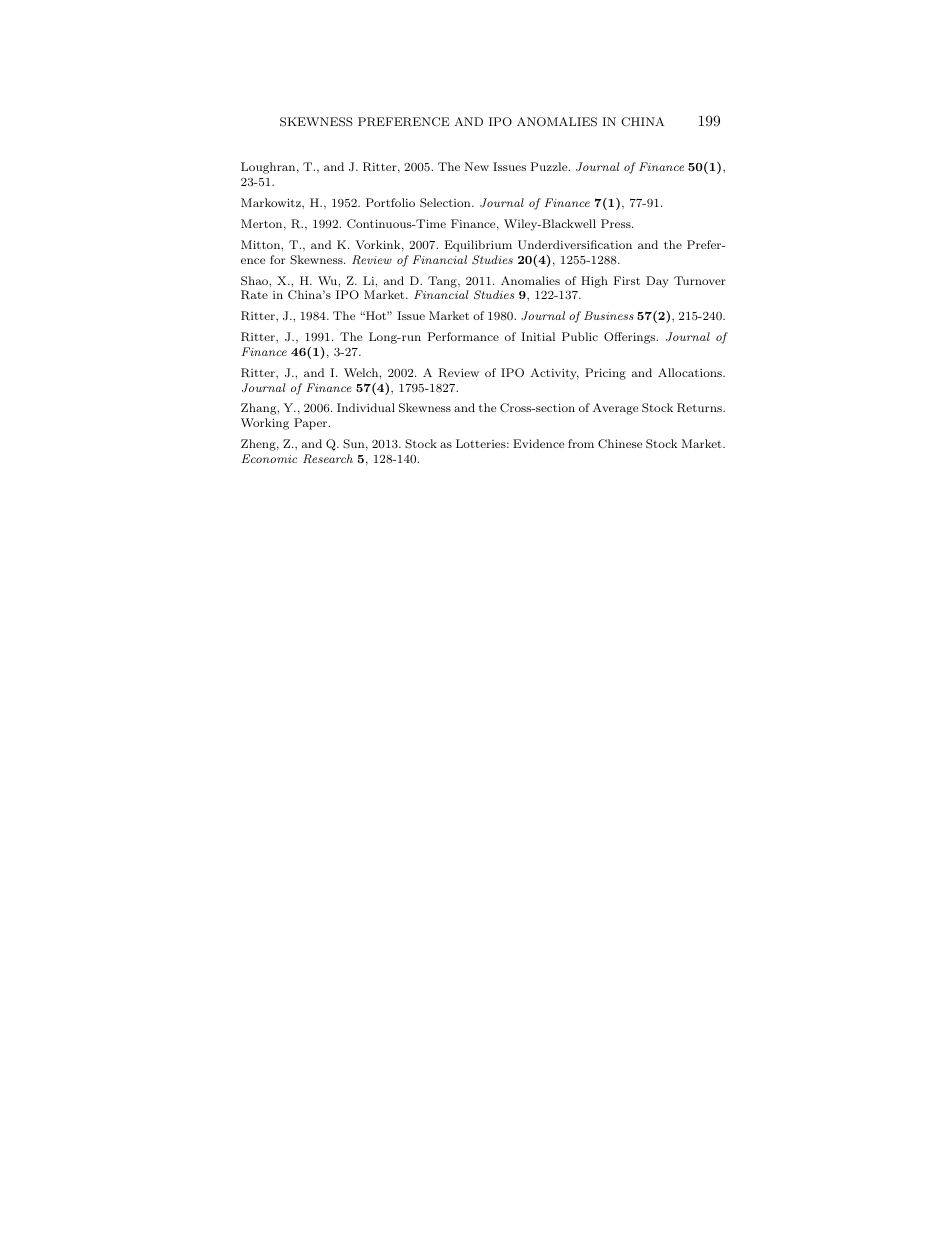  I want to click on Portfolio, so click(390, 202).
